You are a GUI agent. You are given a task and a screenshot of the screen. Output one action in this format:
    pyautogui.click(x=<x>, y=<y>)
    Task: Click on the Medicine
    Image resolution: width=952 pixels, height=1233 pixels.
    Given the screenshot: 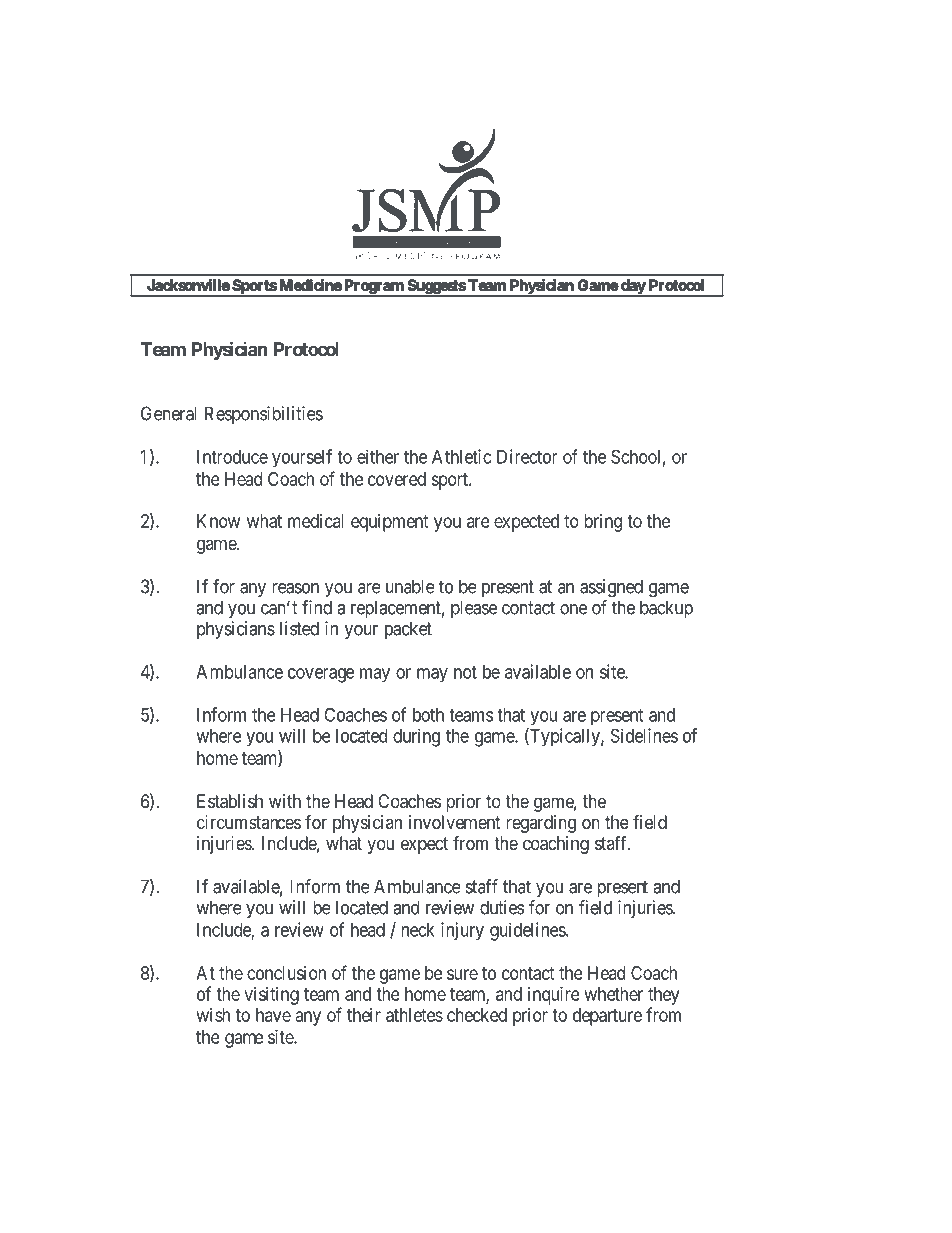 What is the action you would take?
    pyautogui.click(x=311, y=285)
